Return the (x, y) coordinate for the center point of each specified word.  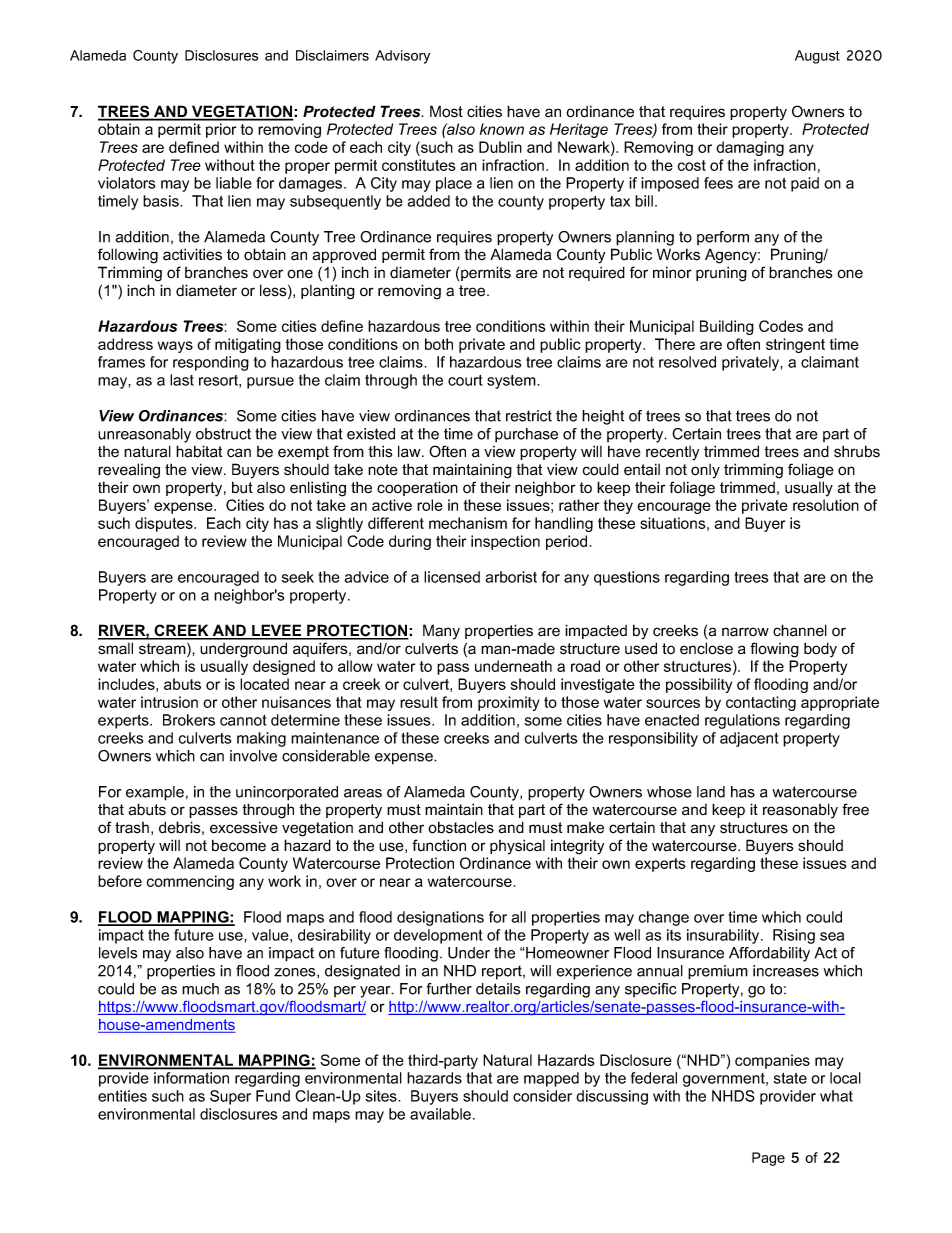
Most (446, 111)
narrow (745, 631)
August (817, 57)
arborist (511, 577)
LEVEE (277, 631)
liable (234, 183)
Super (230, 1097)
